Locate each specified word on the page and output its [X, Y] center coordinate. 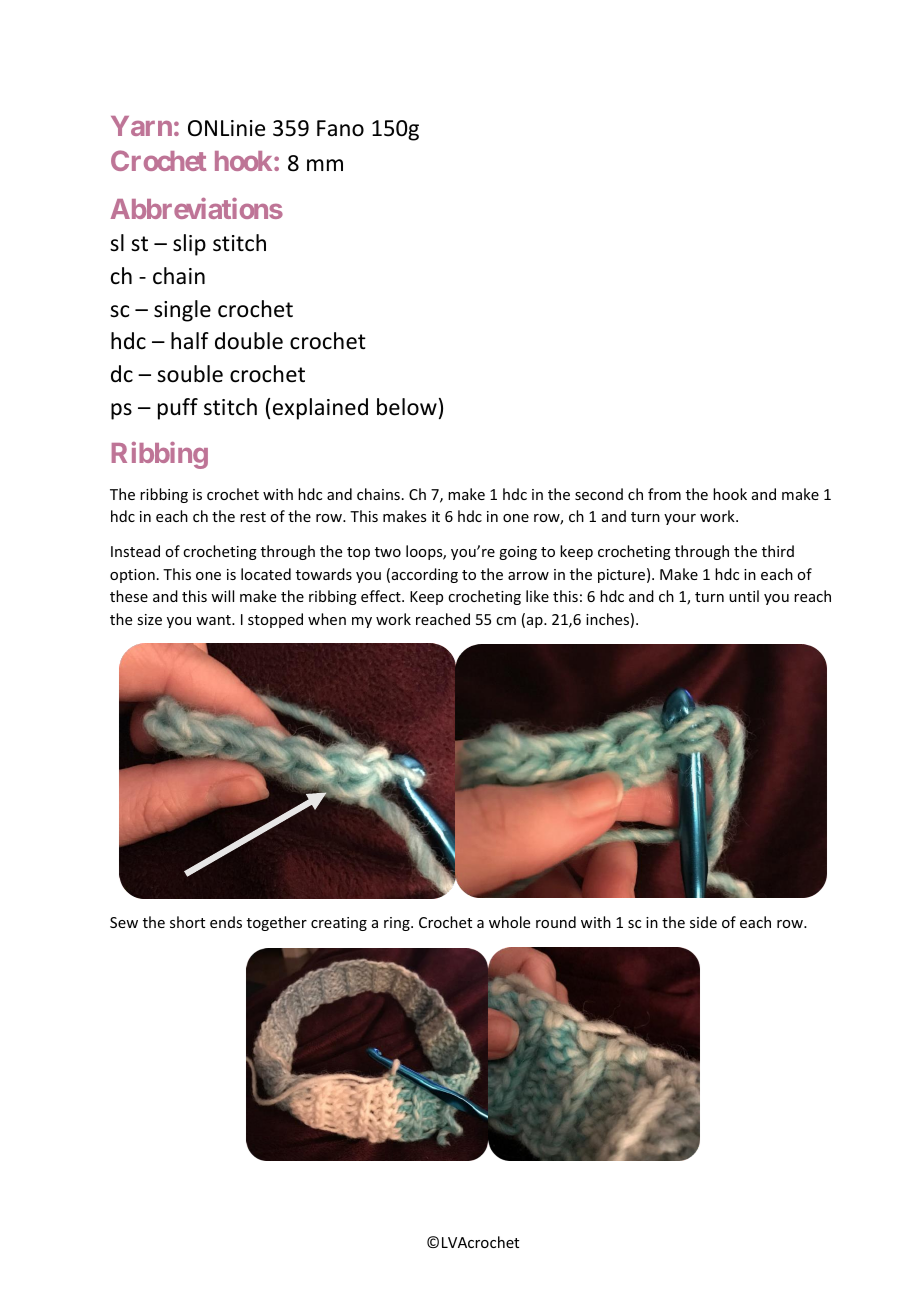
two [388, 552]
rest [253, 517]
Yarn [141, 126]
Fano [340, 128]
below [407, 407]
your [680, 519]
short [187, 922]
